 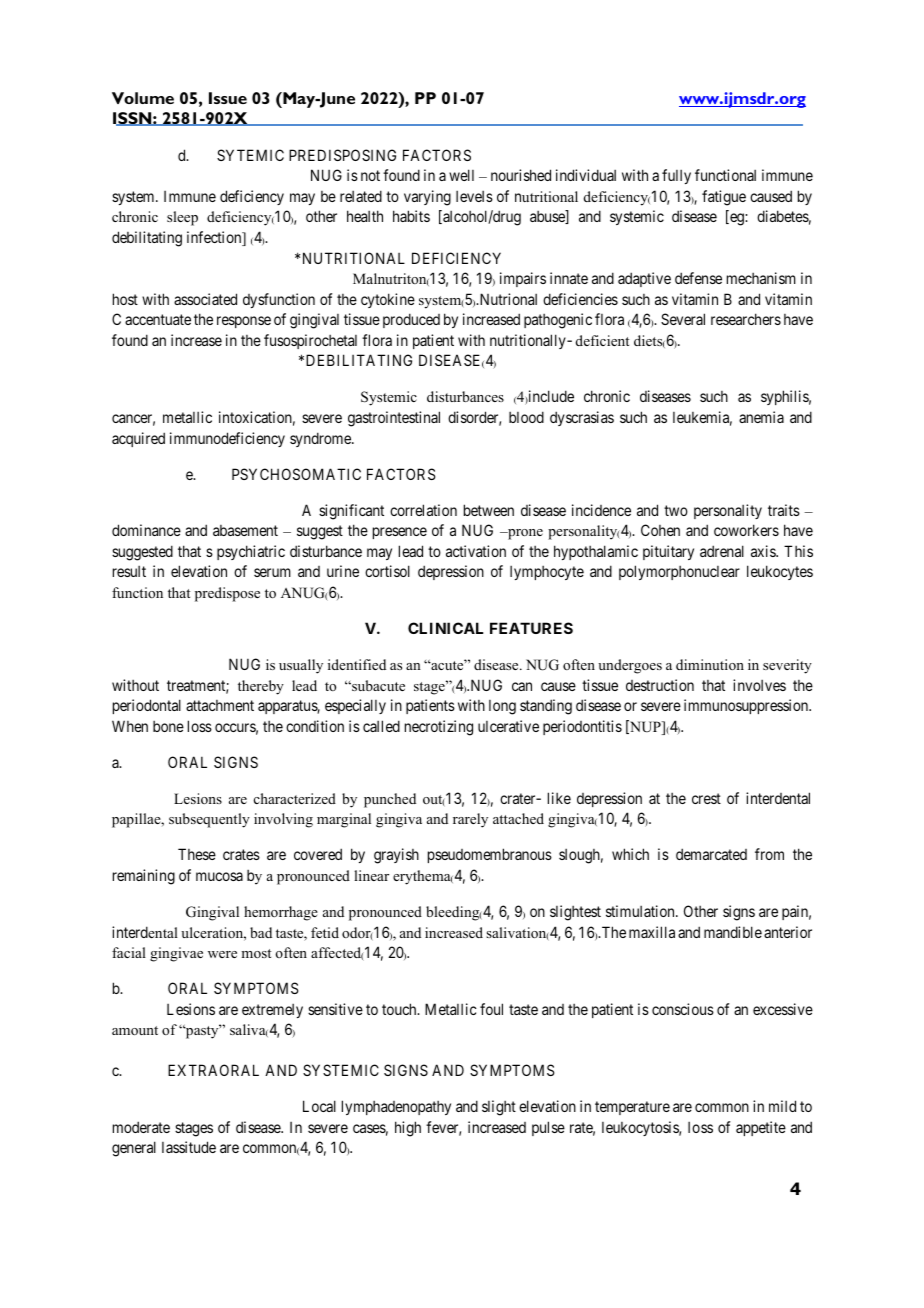 I want to click on predispose, so click(x=227, y=594).
